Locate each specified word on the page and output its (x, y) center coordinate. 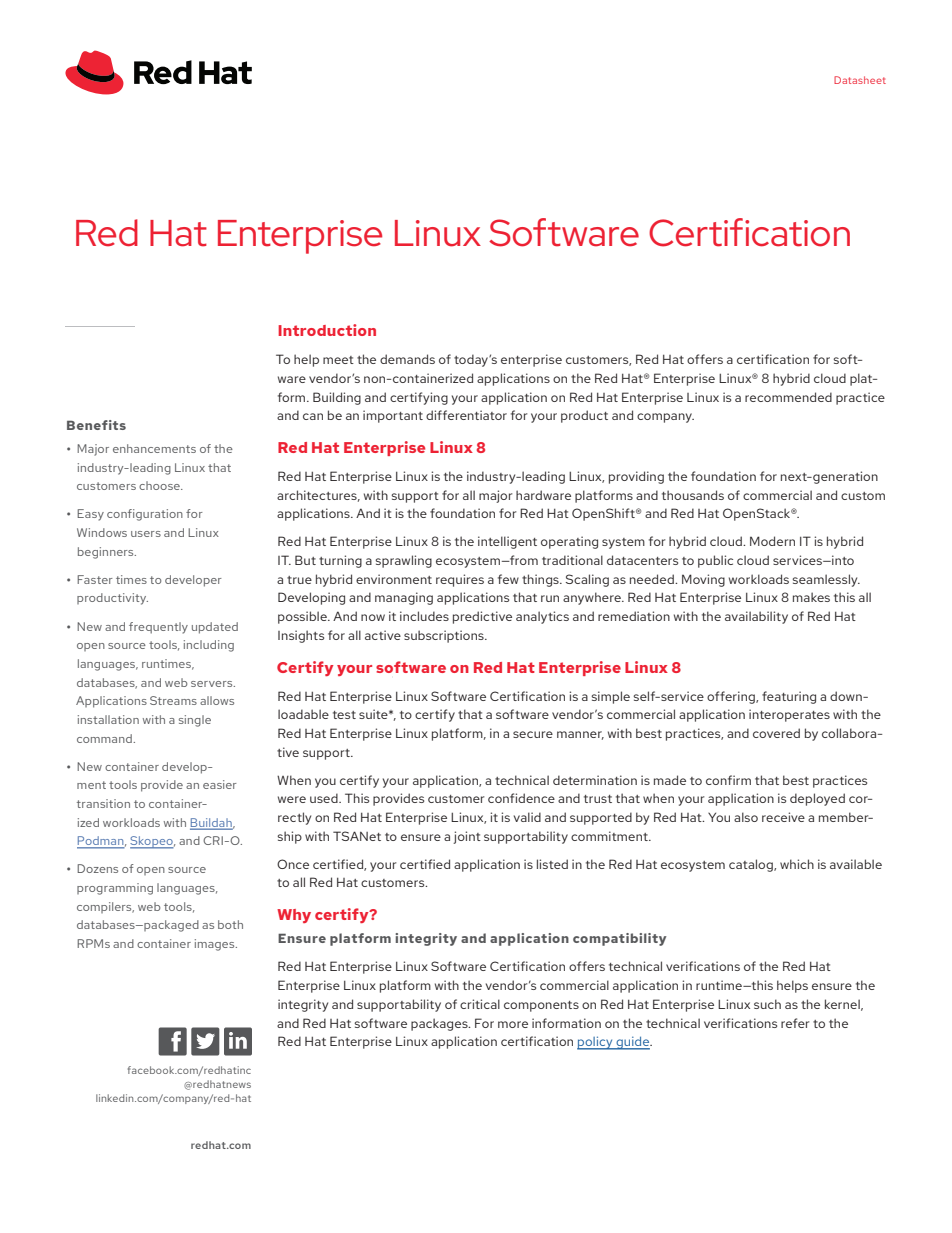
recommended (788, 397)
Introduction (327, 330)
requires (460, 580)
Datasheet (860, 80)
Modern (772, 541)
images (216, 945)
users (146, 534)
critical (480, 1004)
